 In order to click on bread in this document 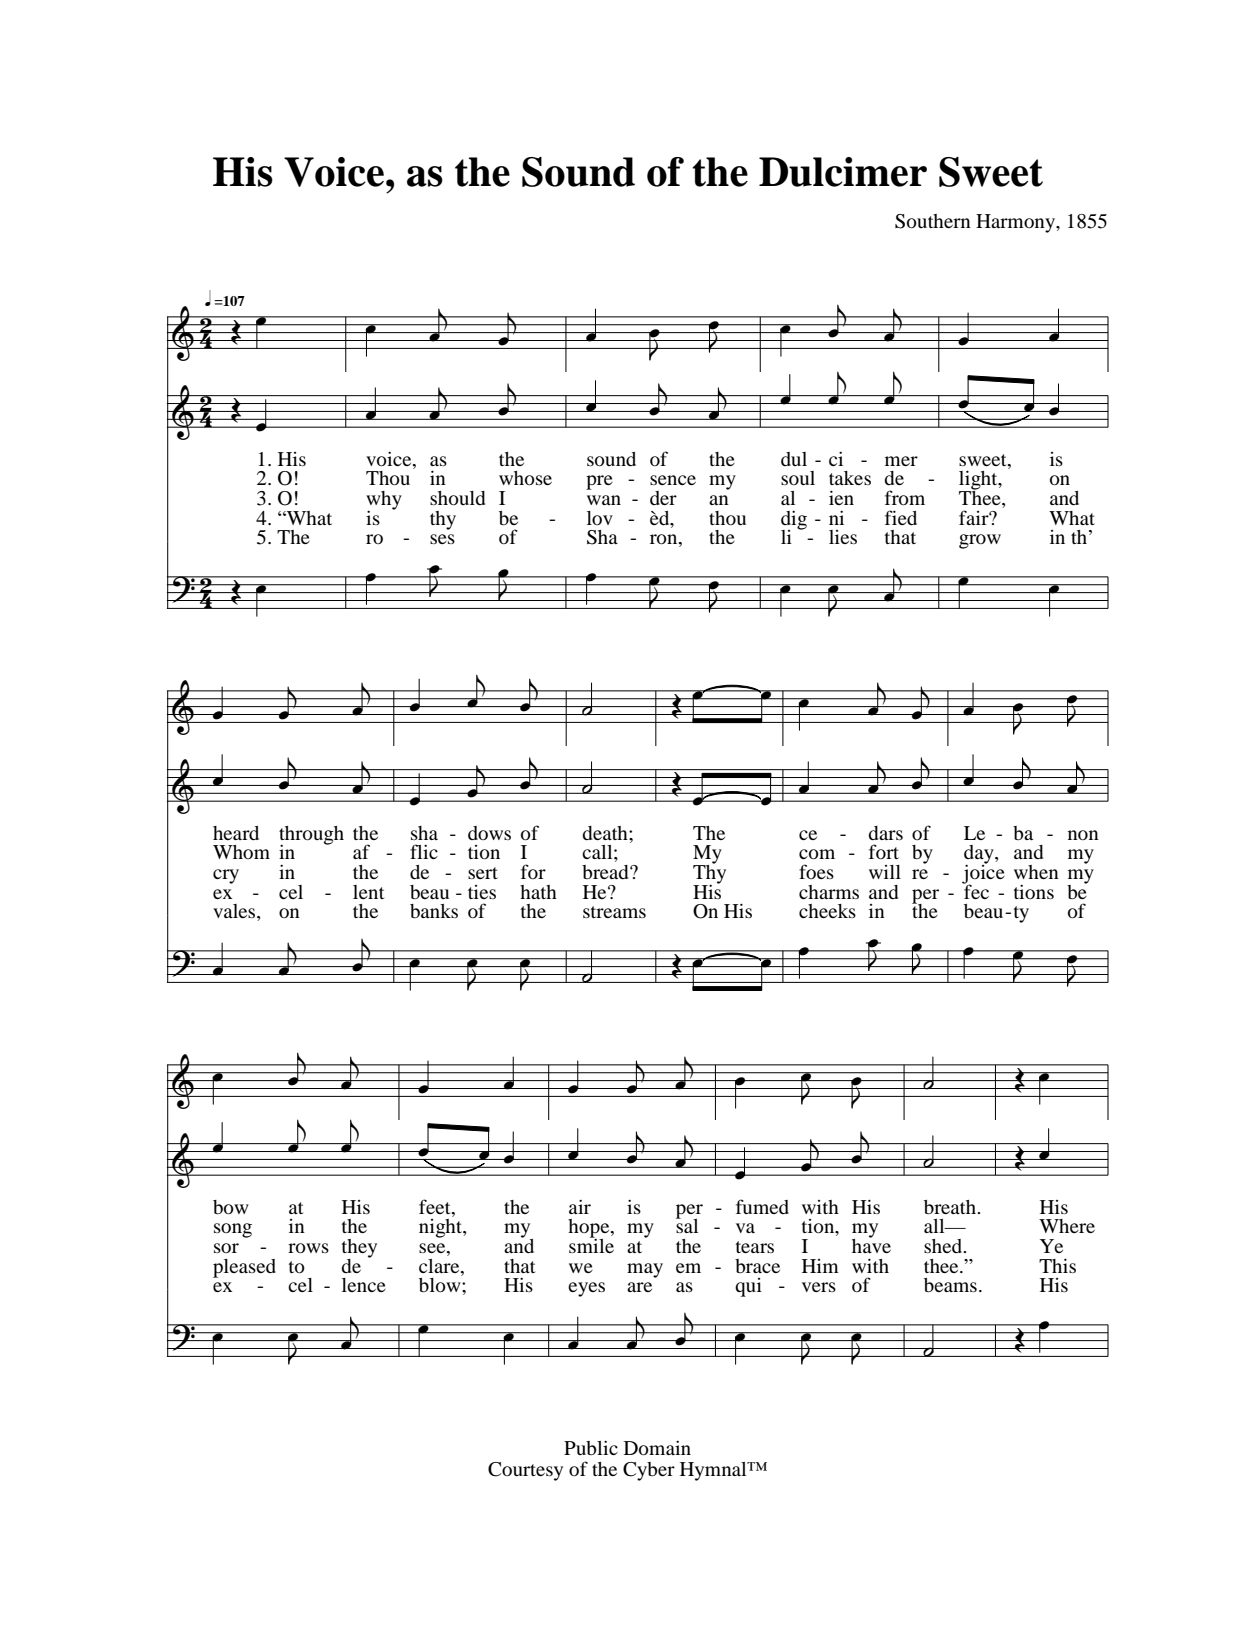, I will do `click(606, 872)`.
